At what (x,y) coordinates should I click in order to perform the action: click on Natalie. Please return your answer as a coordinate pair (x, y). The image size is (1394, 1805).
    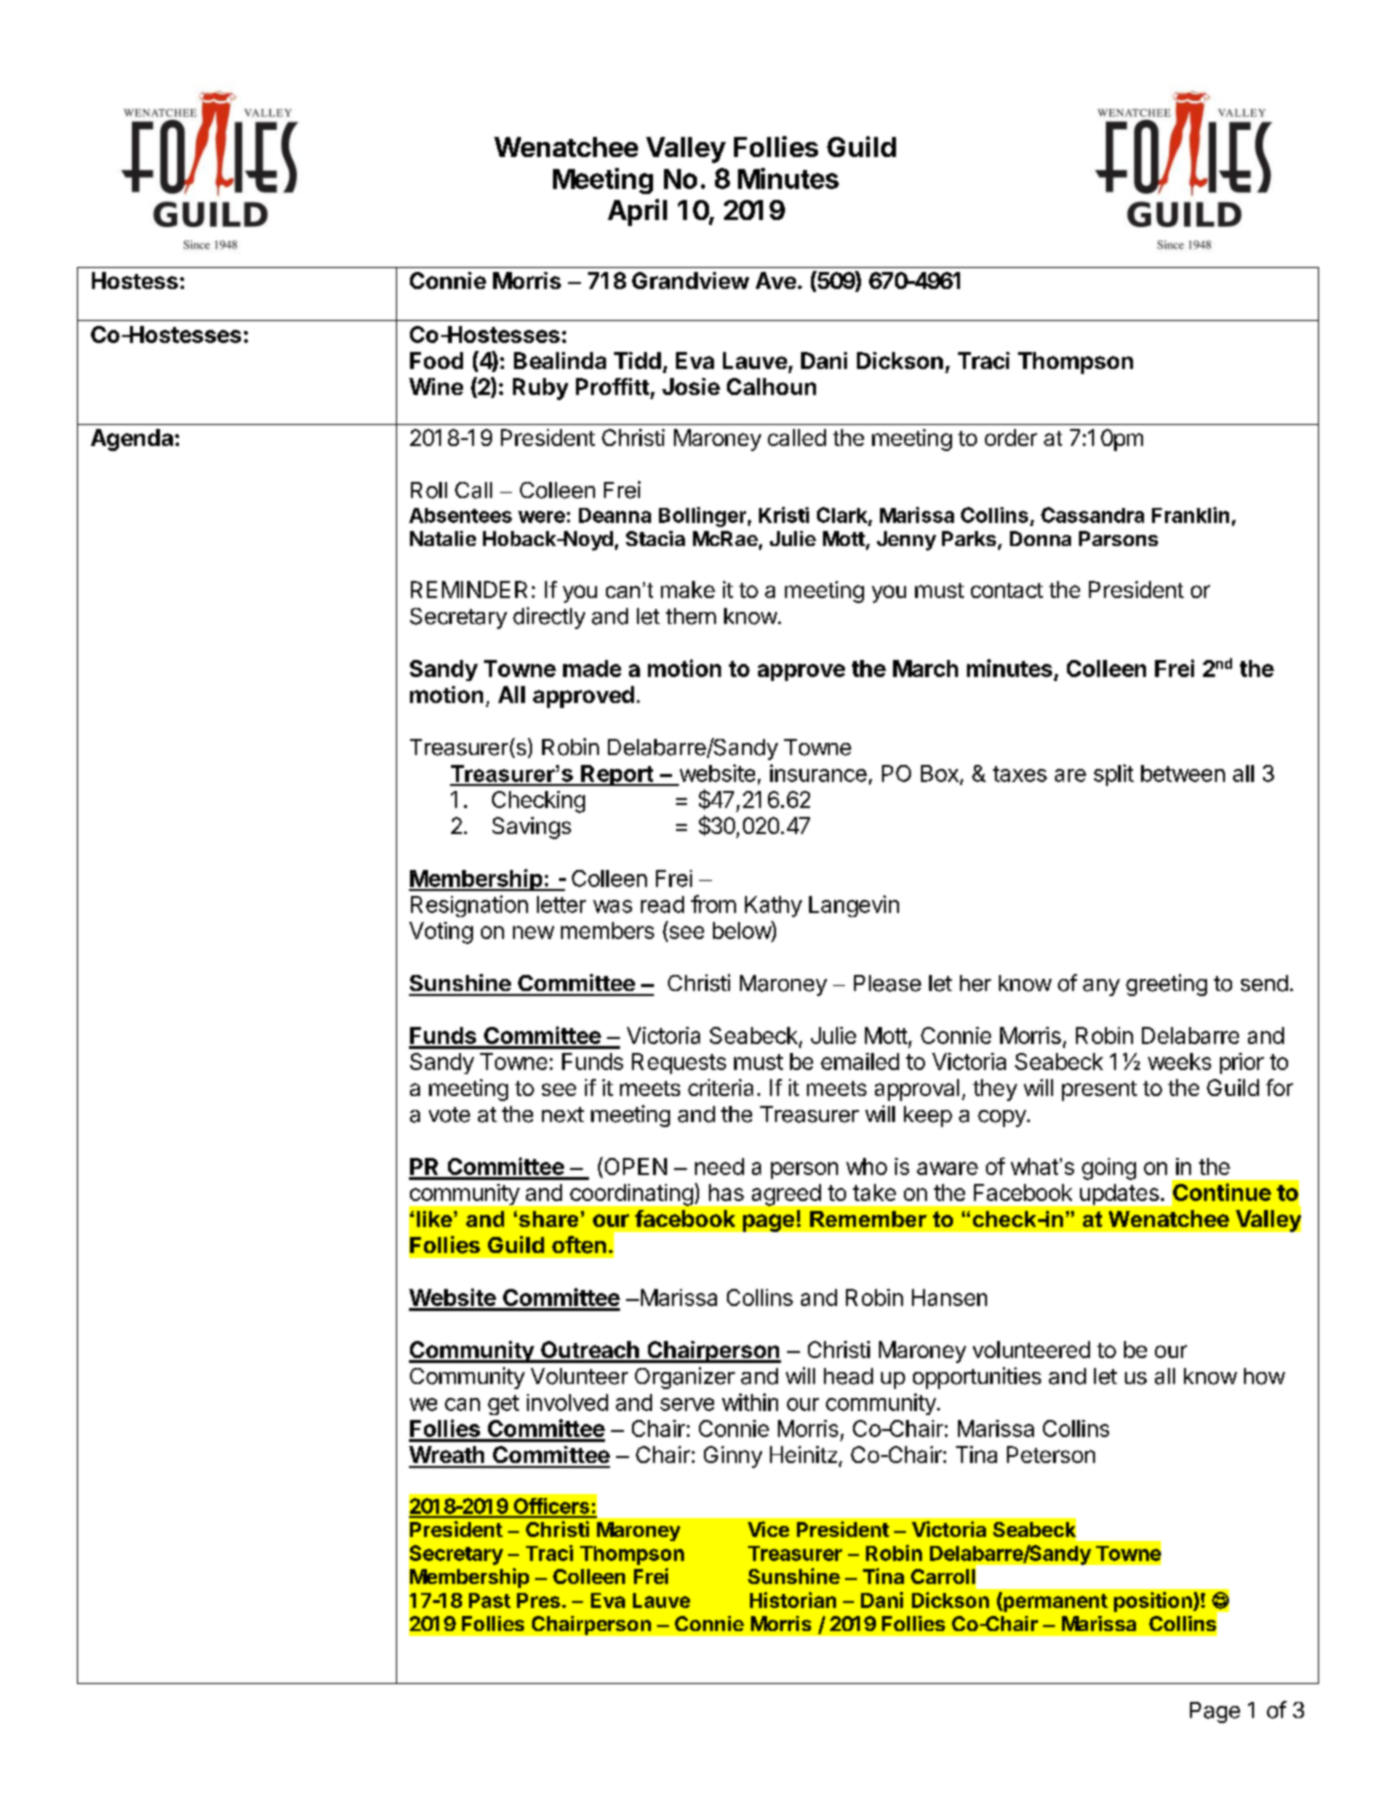
    Looking at the image, I should click on (443, 538).
